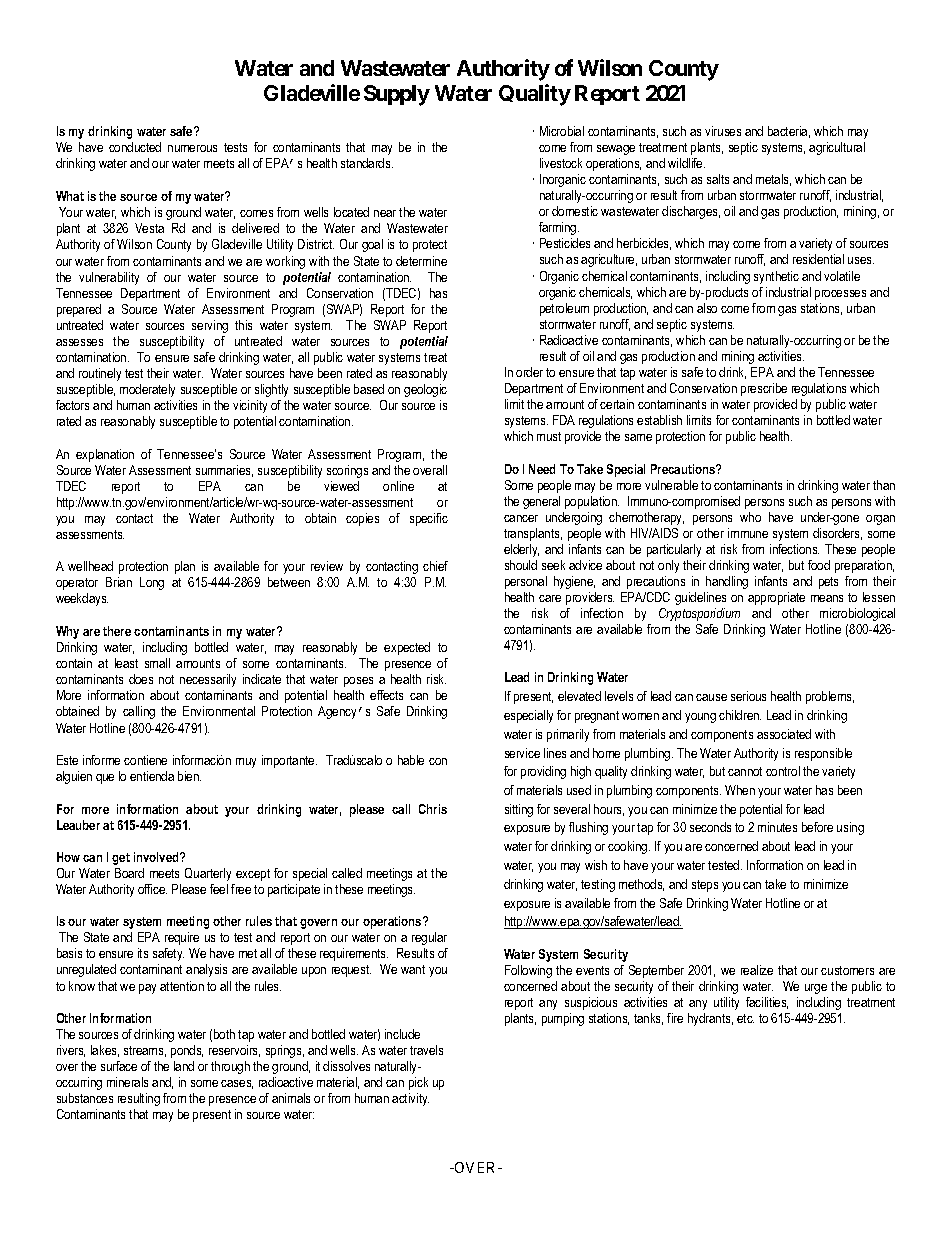 The height and width of the document is (1233, 952). What do you see at coordinates (519, 810) in the document?
I see `sitting` at bounding box center [519, 810].
